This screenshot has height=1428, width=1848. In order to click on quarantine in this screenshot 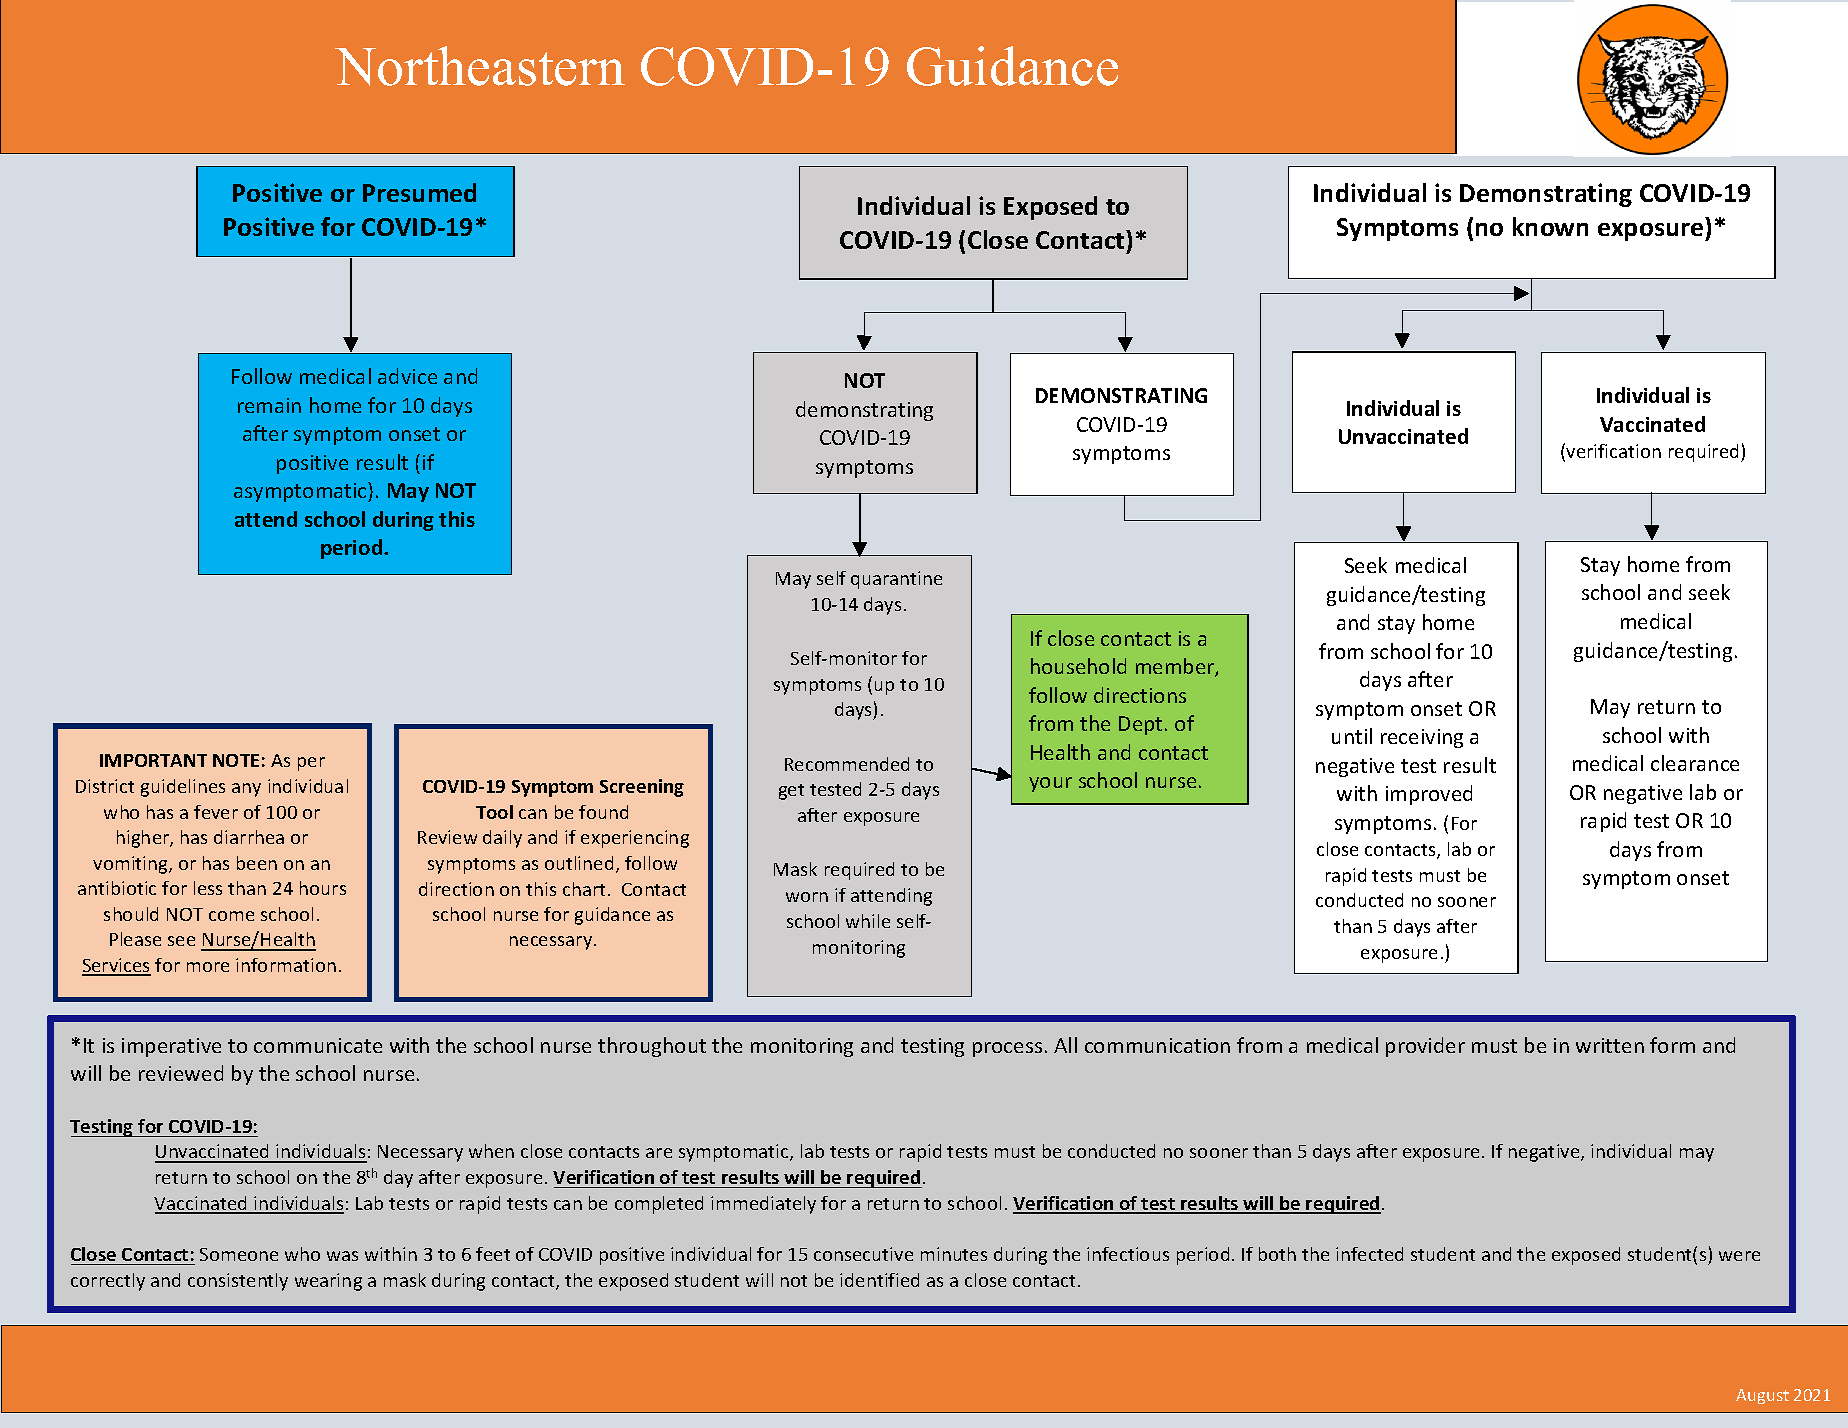, I will do `click(896, 580)`.
